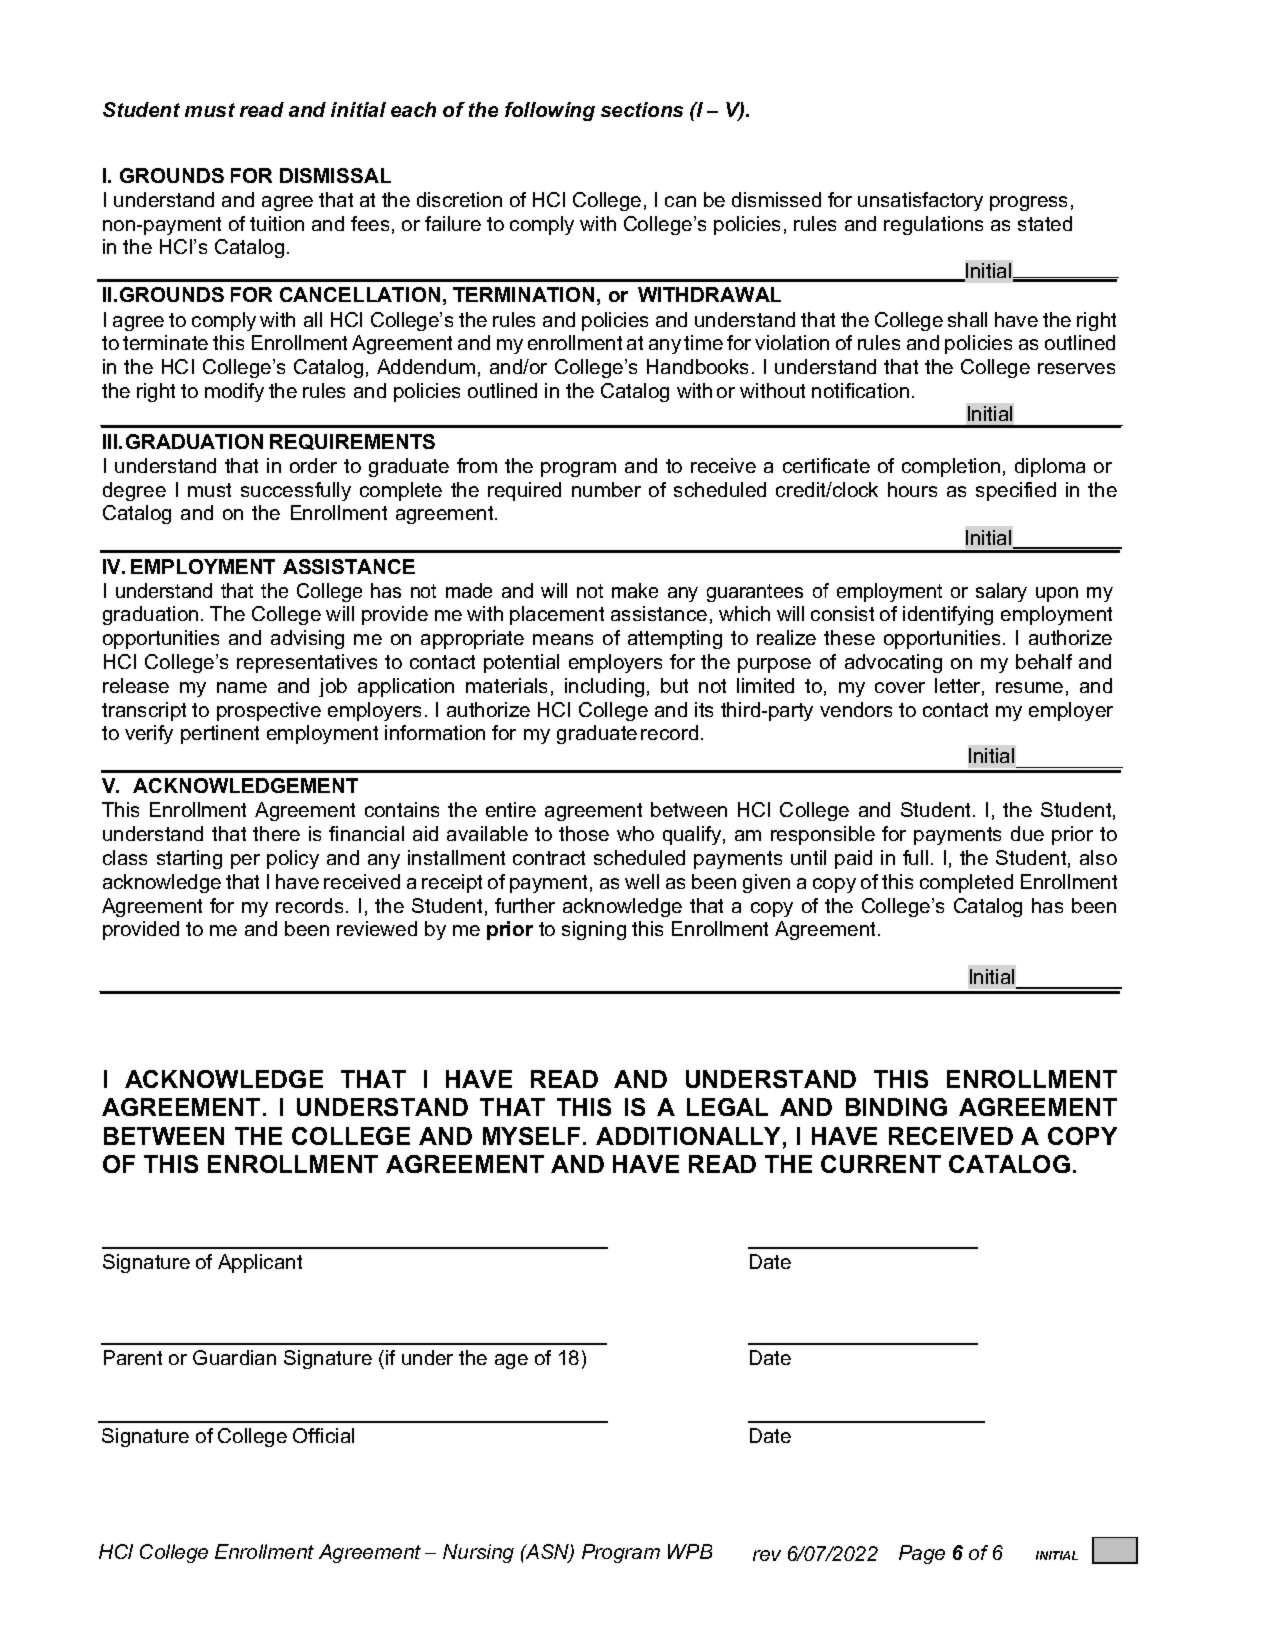  What do you see at coordinates (690, 1551) in the document?
I see `WPB` at bounding box center [690, 1551].
